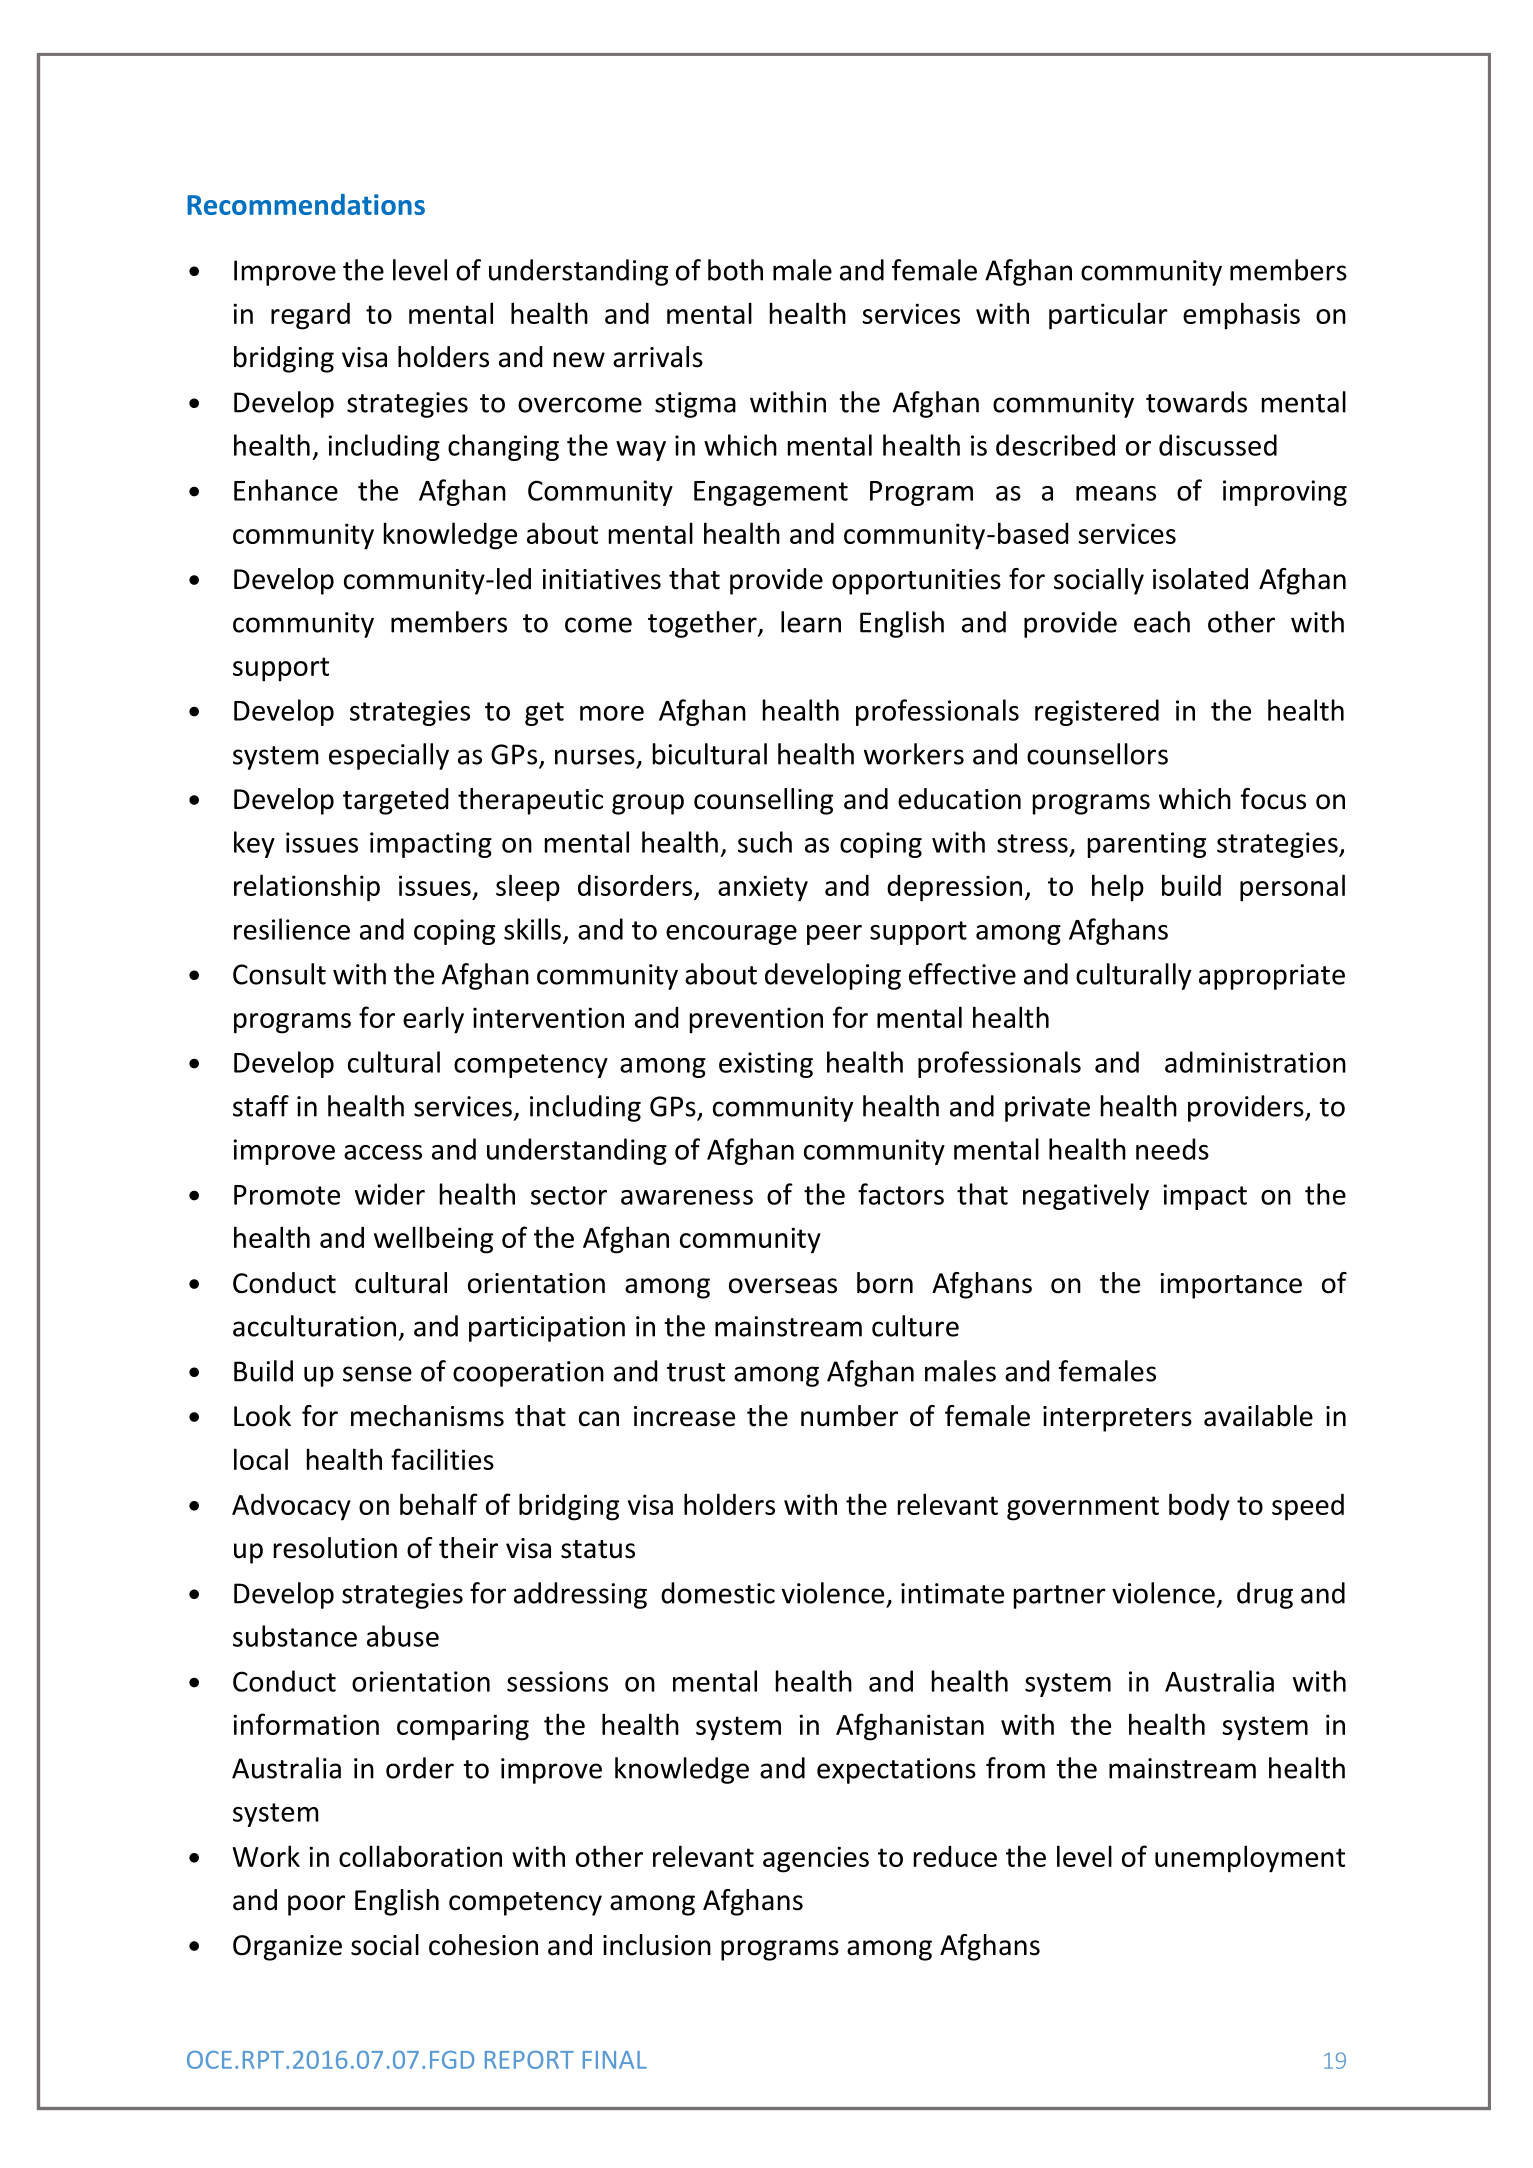 The width and height of the screenshot is (1533, 2168). I want to click on Organize, so click(287, 1948).
